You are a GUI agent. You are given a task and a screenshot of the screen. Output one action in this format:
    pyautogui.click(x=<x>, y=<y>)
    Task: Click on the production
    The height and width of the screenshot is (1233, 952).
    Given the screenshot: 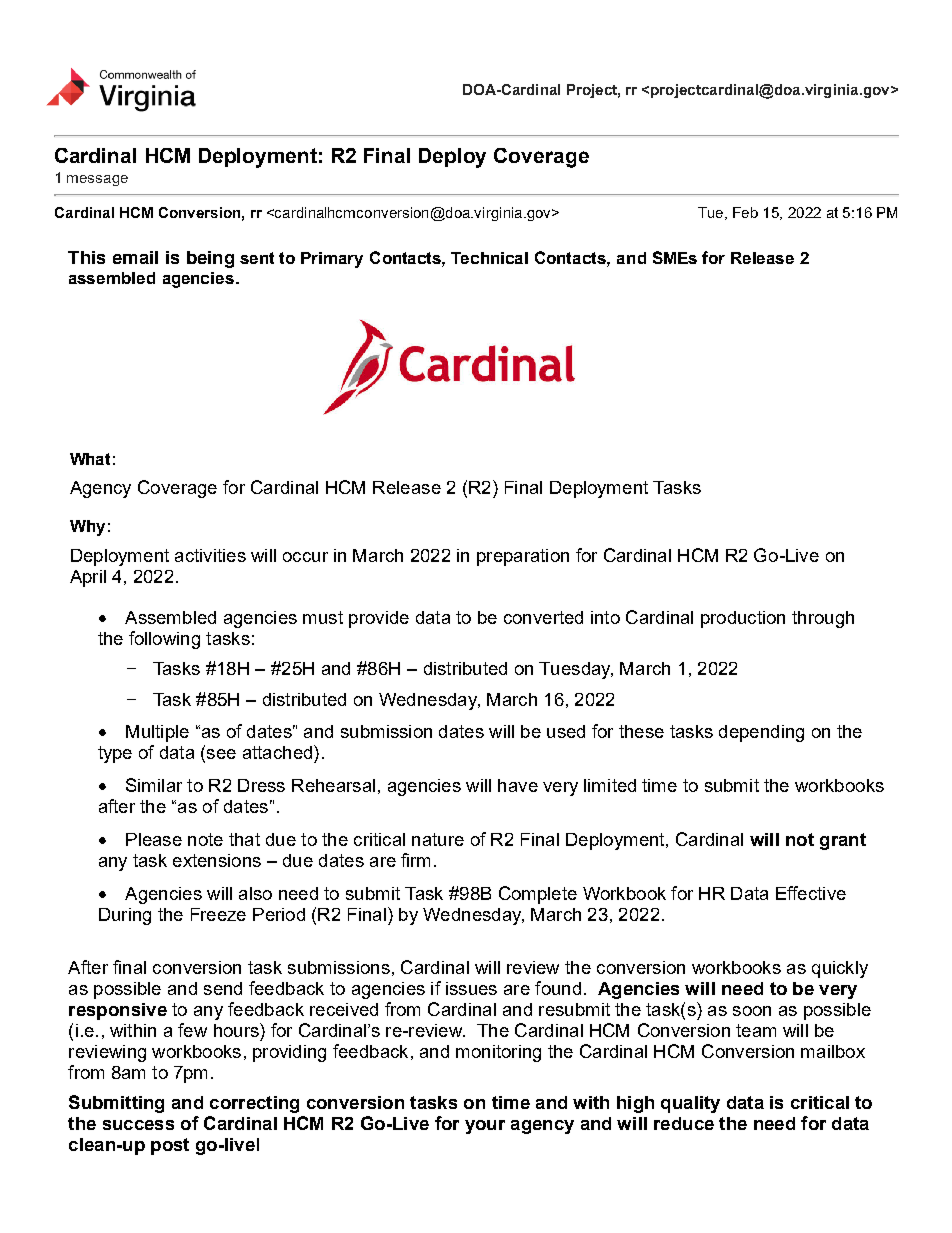 What is the action you would take?
    pyautogui.click(x=743, y=619)
